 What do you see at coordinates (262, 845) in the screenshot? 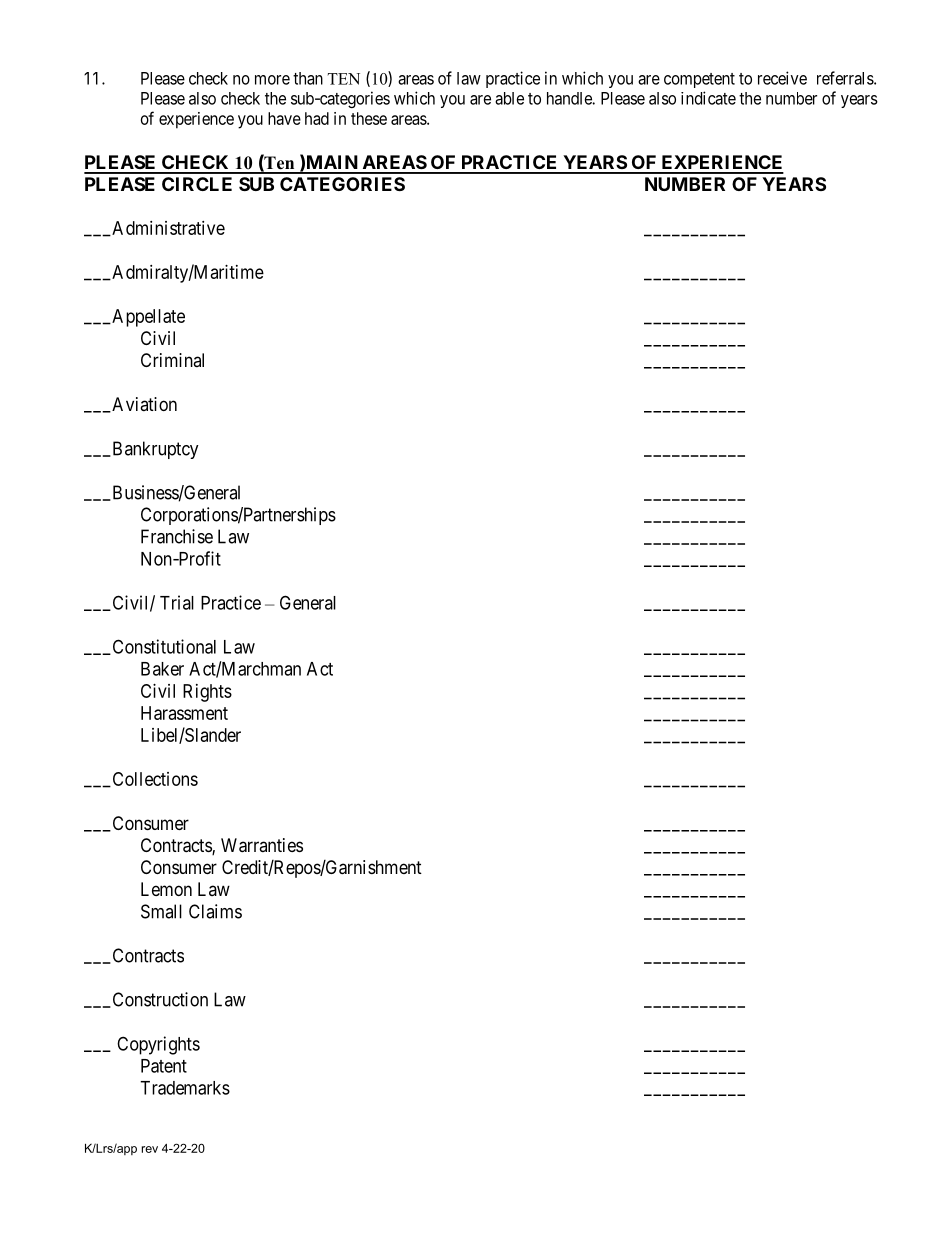
I see `Warranties` at bounding box center [262, 845].
